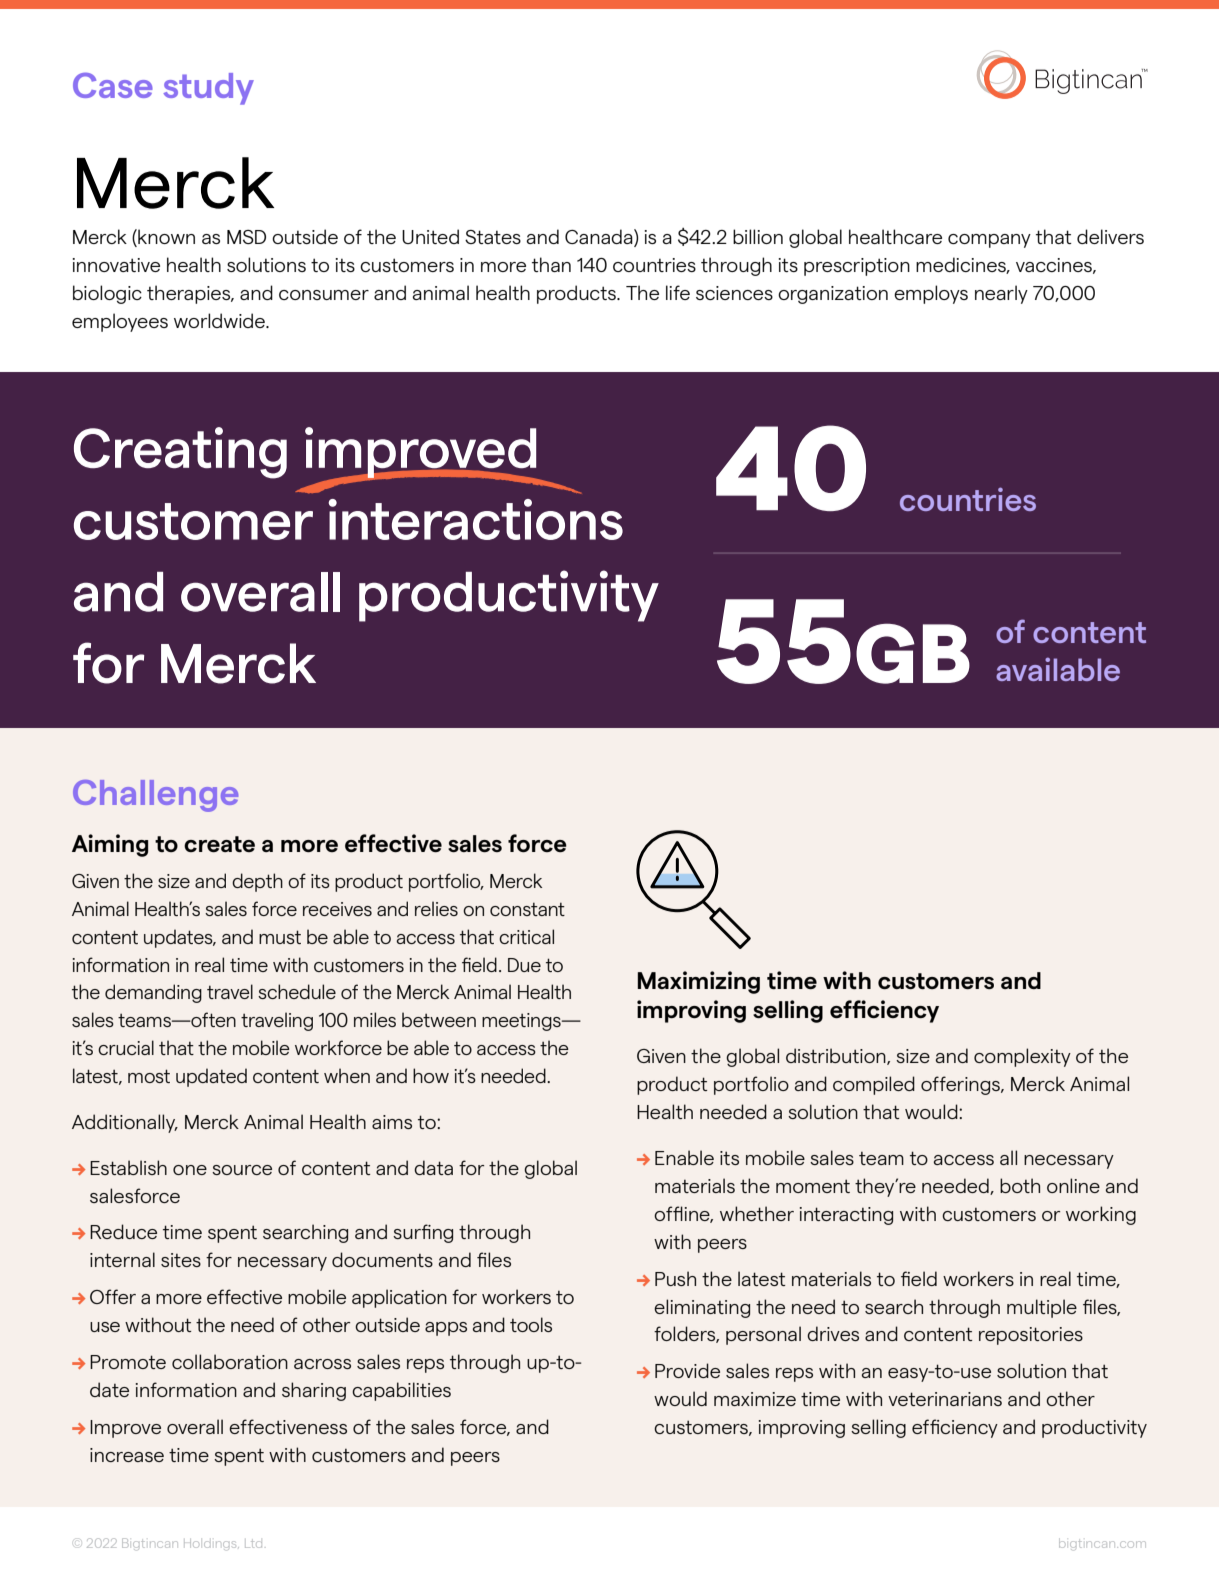 The width and height of the screenshot is (1219, 1578). I want to click on study, so click(208, 89).
